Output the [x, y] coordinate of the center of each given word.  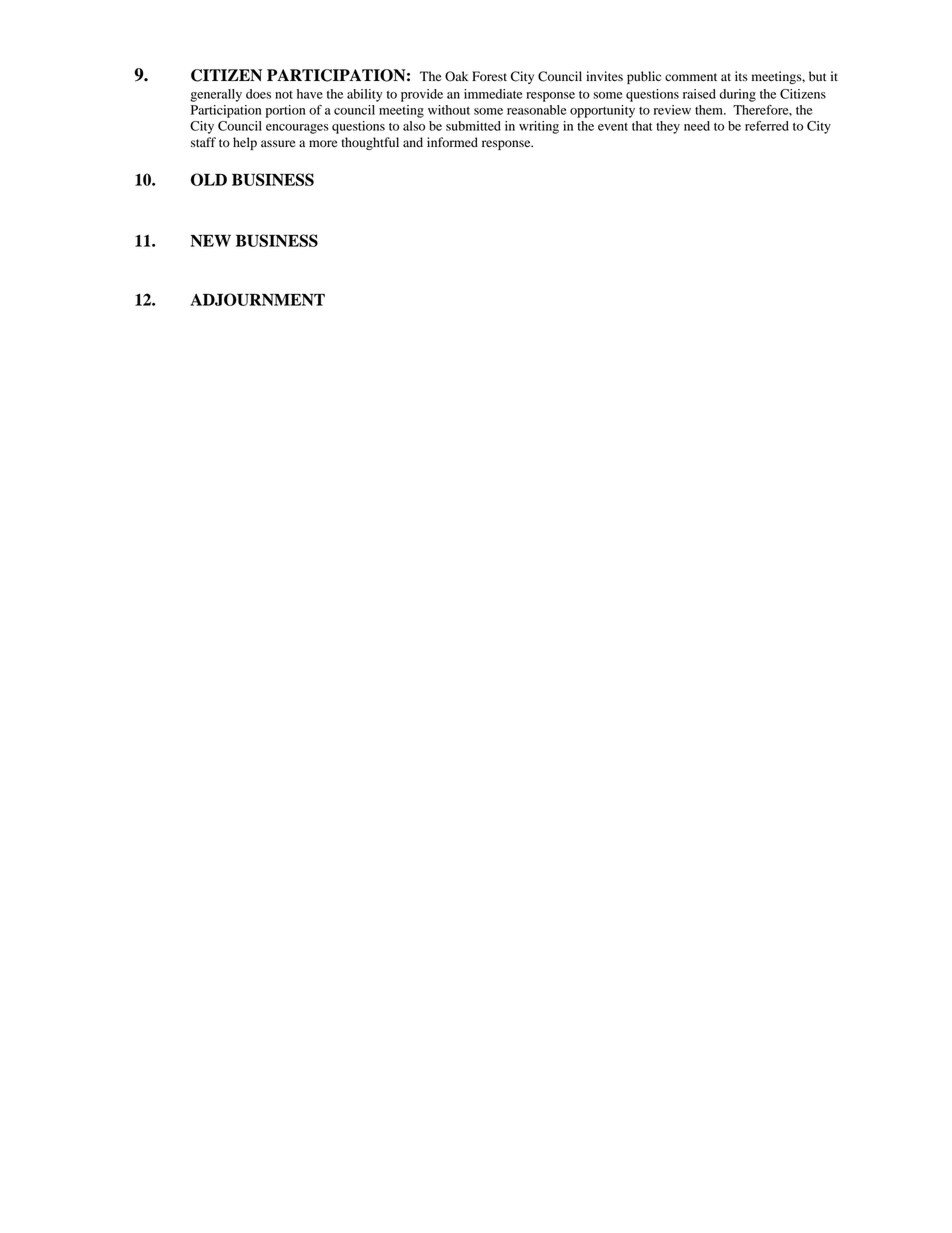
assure [278, 143]
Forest [489, 76]
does [258, 94]
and [413, 142]
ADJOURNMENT [257, 299]
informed [452, 142]
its [741, 76]
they [668, 127]
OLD [209, 179]
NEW [210, 240]
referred [767, 126]
